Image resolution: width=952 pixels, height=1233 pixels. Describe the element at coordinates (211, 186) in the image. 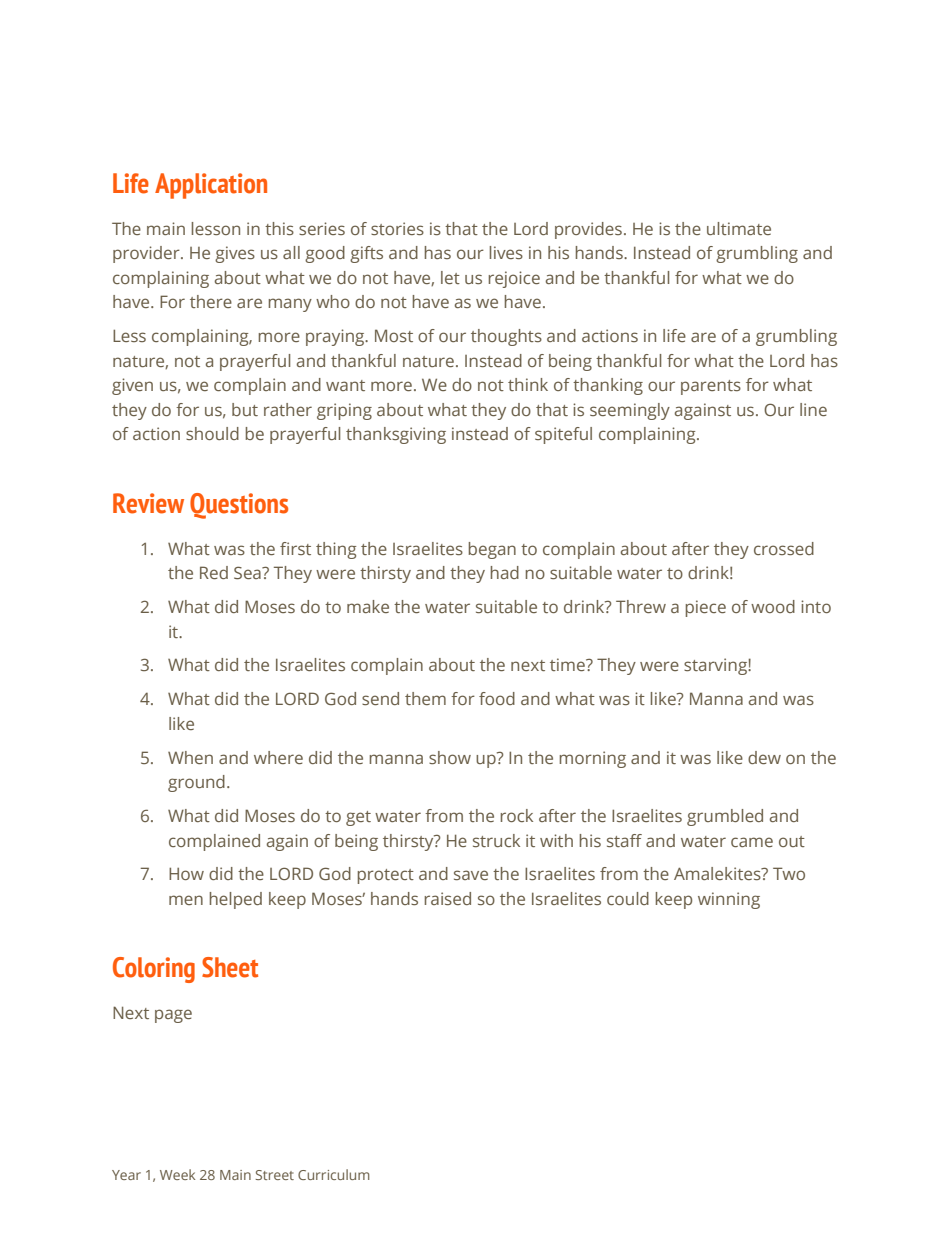

I see `Application` at that location.
